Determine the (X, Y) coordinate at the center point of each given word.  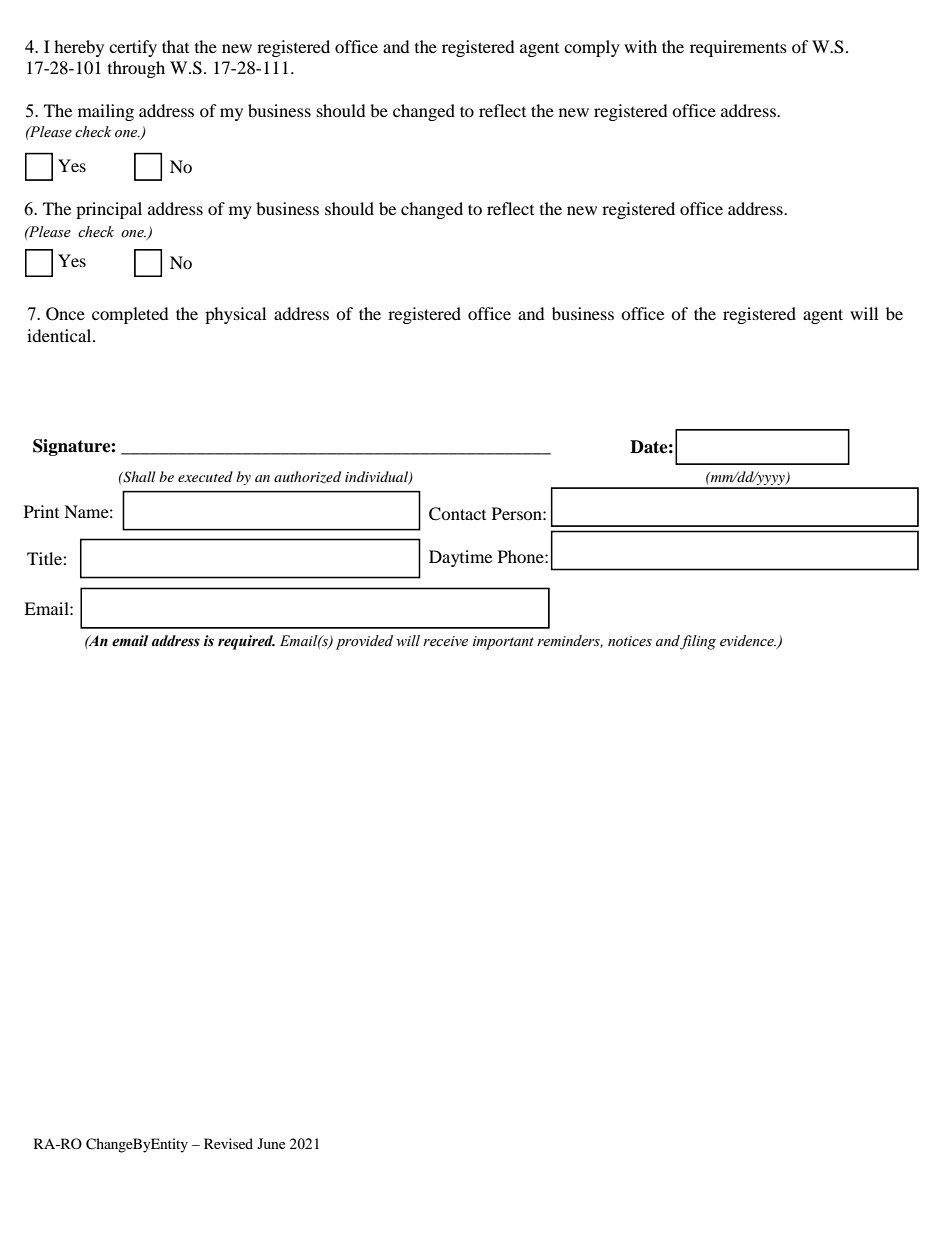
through (136, 69)
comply (592, 48)
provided (364, 642)
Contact (457, 514)
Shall (138, 477)
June (271, 1143)
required (246, 642)
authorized (307, 477)
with (640, 46)
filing (698, 642)
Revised (228, 1143)
